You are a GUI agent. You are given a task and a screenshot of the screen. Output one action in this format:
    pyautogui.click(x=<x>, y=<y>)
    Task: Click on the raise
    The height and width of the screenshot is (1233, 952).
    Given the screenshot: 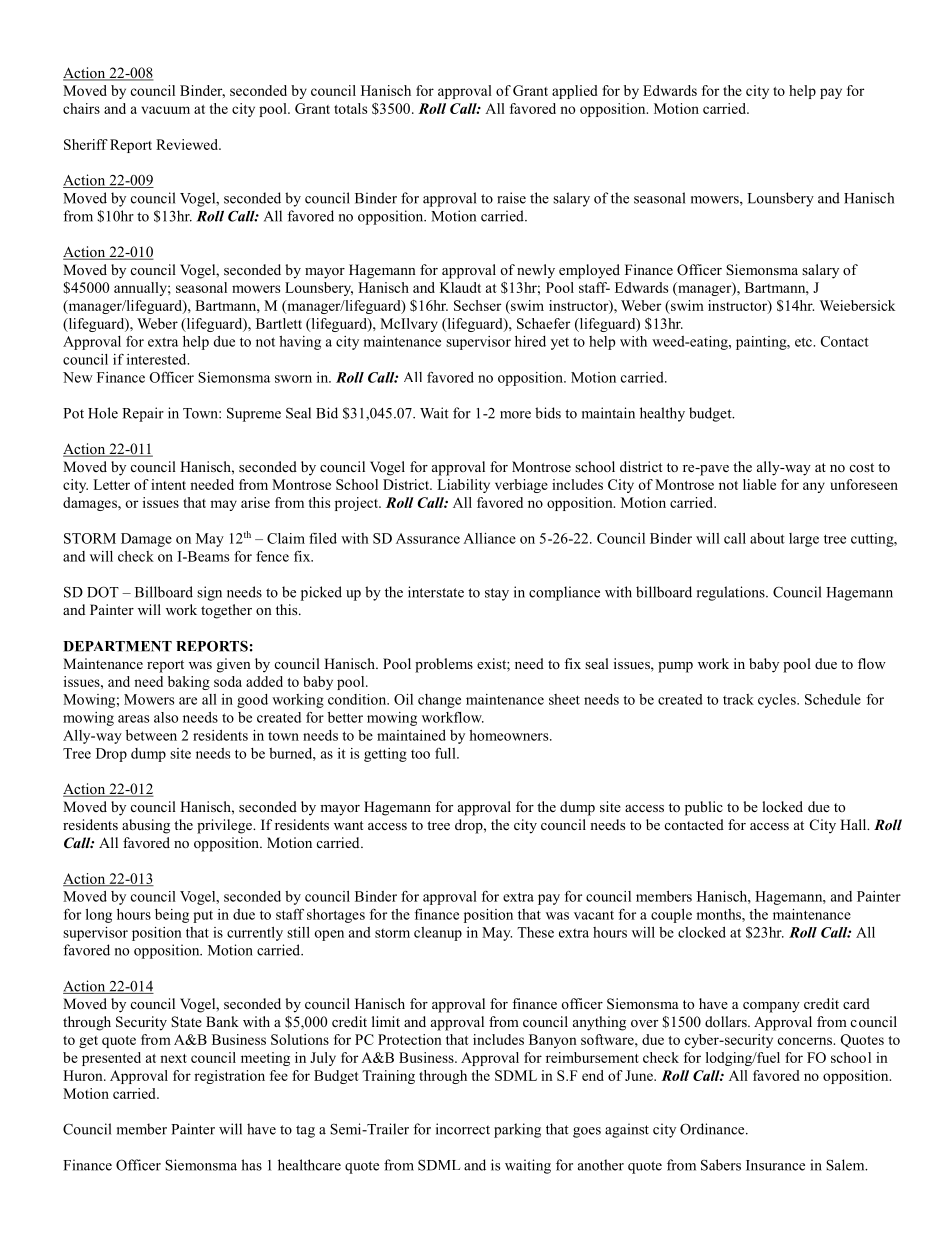 What is the action you would take?
    pyautogui.click(x=511, y=198)
